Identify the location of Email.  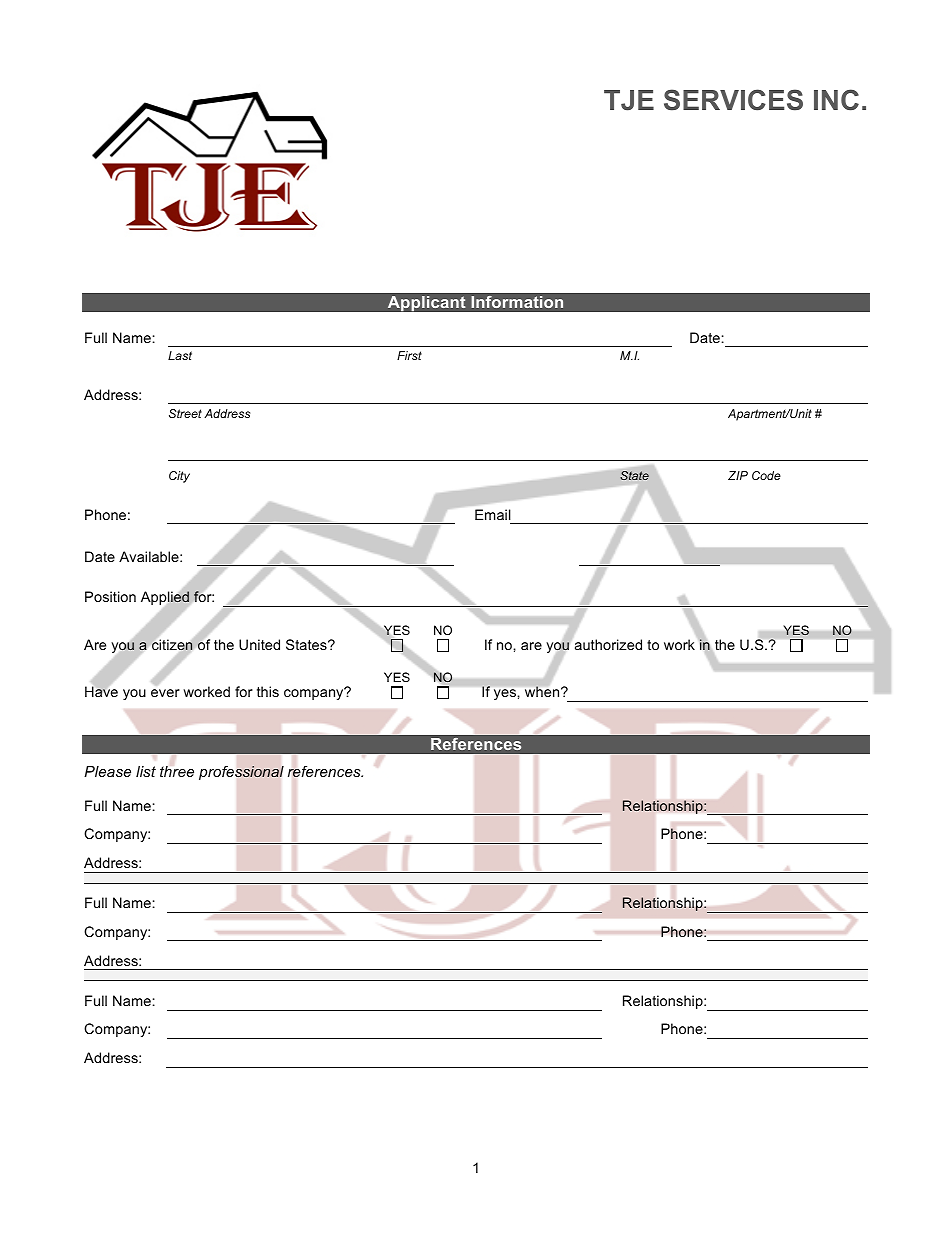
(493, 514).
